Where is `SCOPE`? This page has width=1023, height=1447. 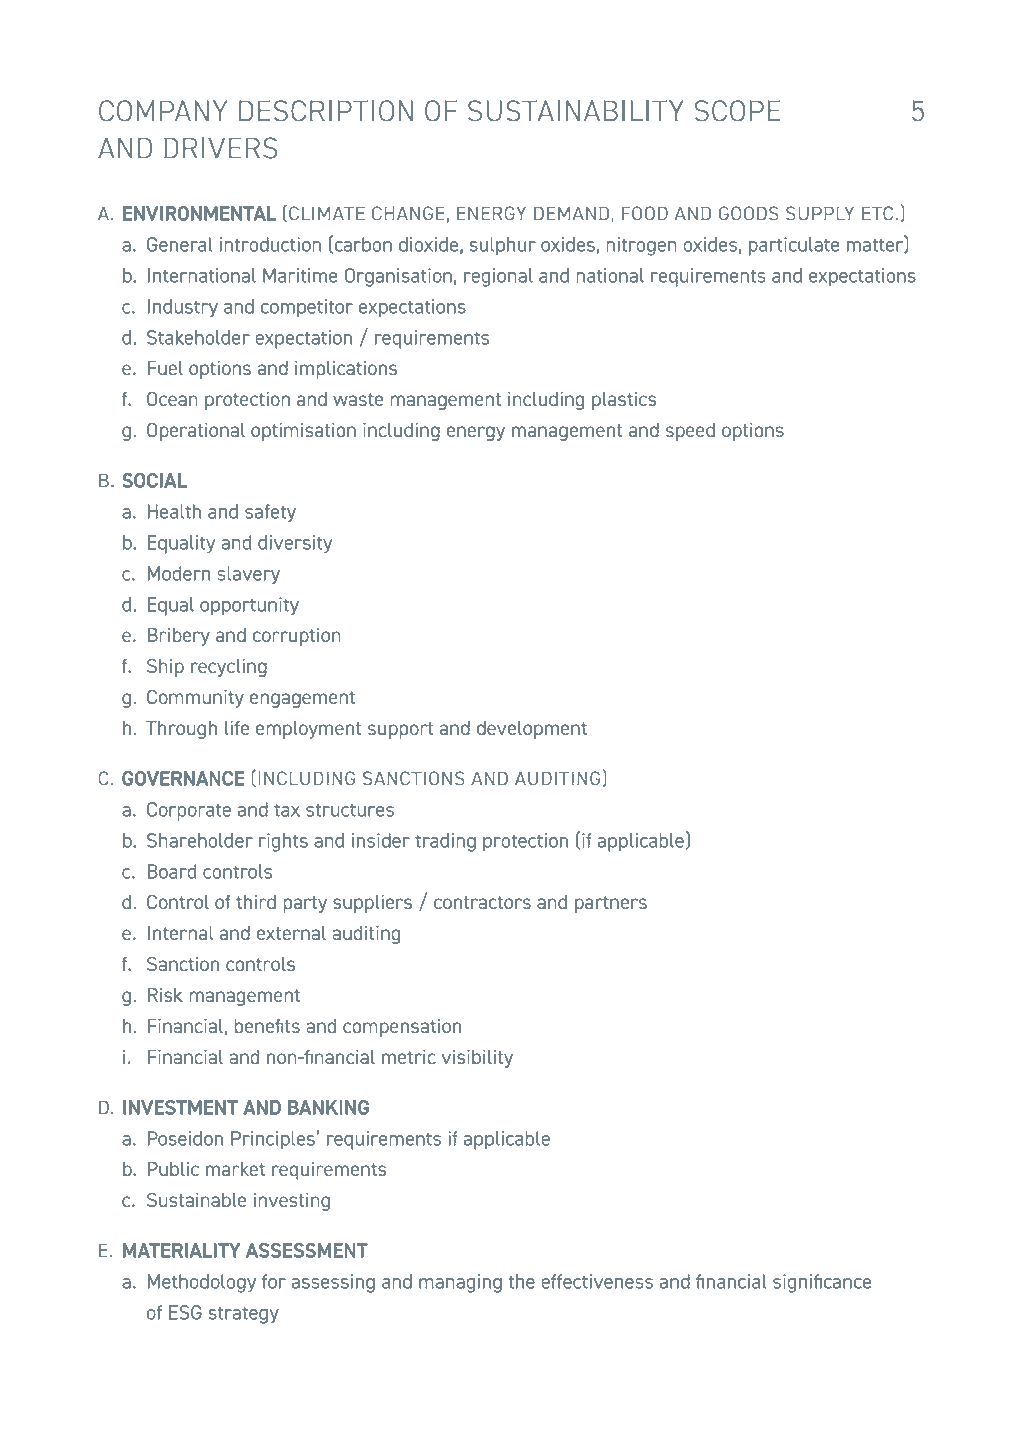 SCOPE is located at coordinates (738, 111).
